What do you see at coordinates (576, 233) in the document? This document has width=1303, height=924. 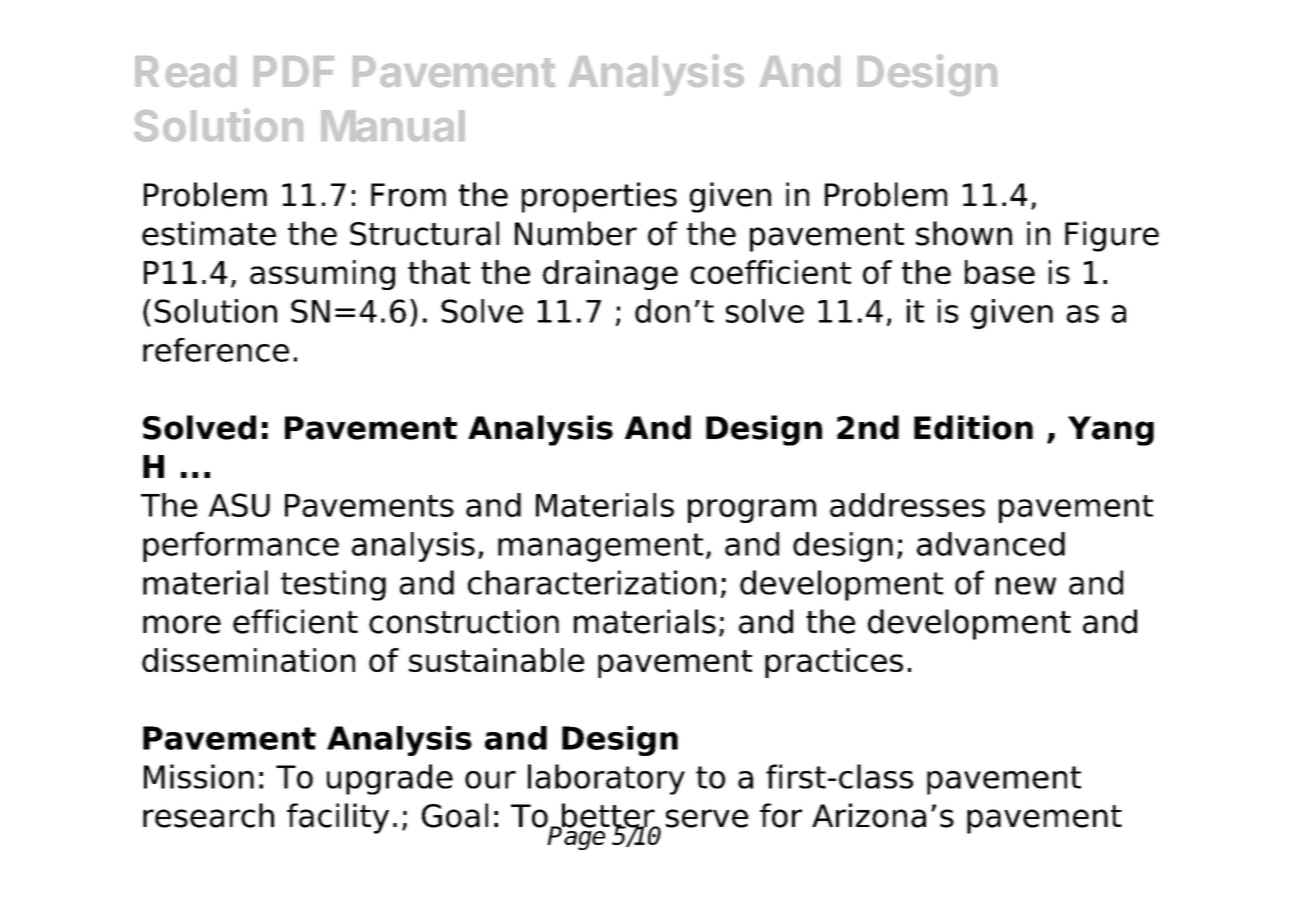 I see `Number` at bounding box center [576, 233].
